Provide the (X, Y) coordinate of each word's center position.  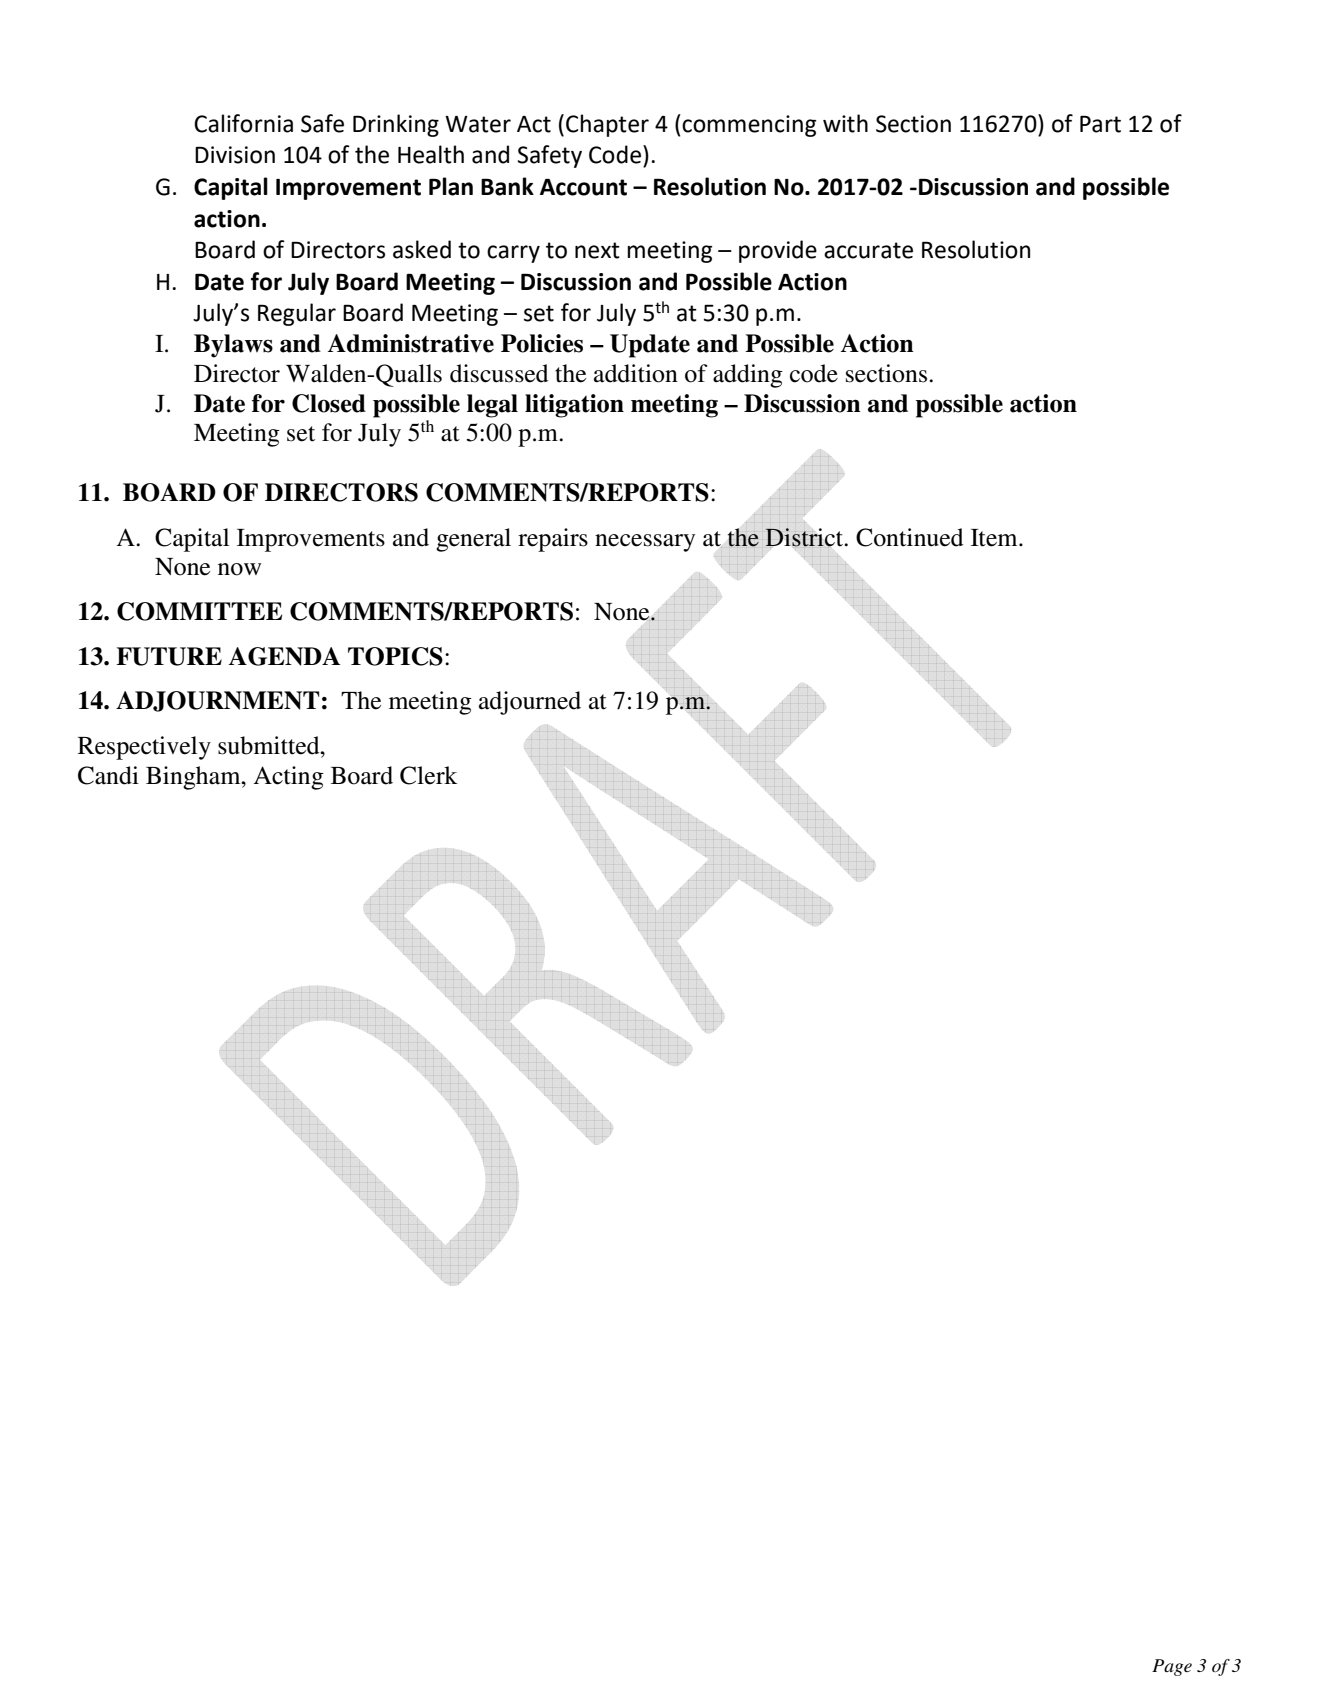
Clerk (428, 775)
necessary (645, 543)
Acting (288, 778)
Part (1100, 124)
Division (235, 155)
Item (995, 538)
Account (583, 187)
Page (1172, 1667)
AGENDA (284, 656)
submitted (270, 745)
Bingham (194, 778)
